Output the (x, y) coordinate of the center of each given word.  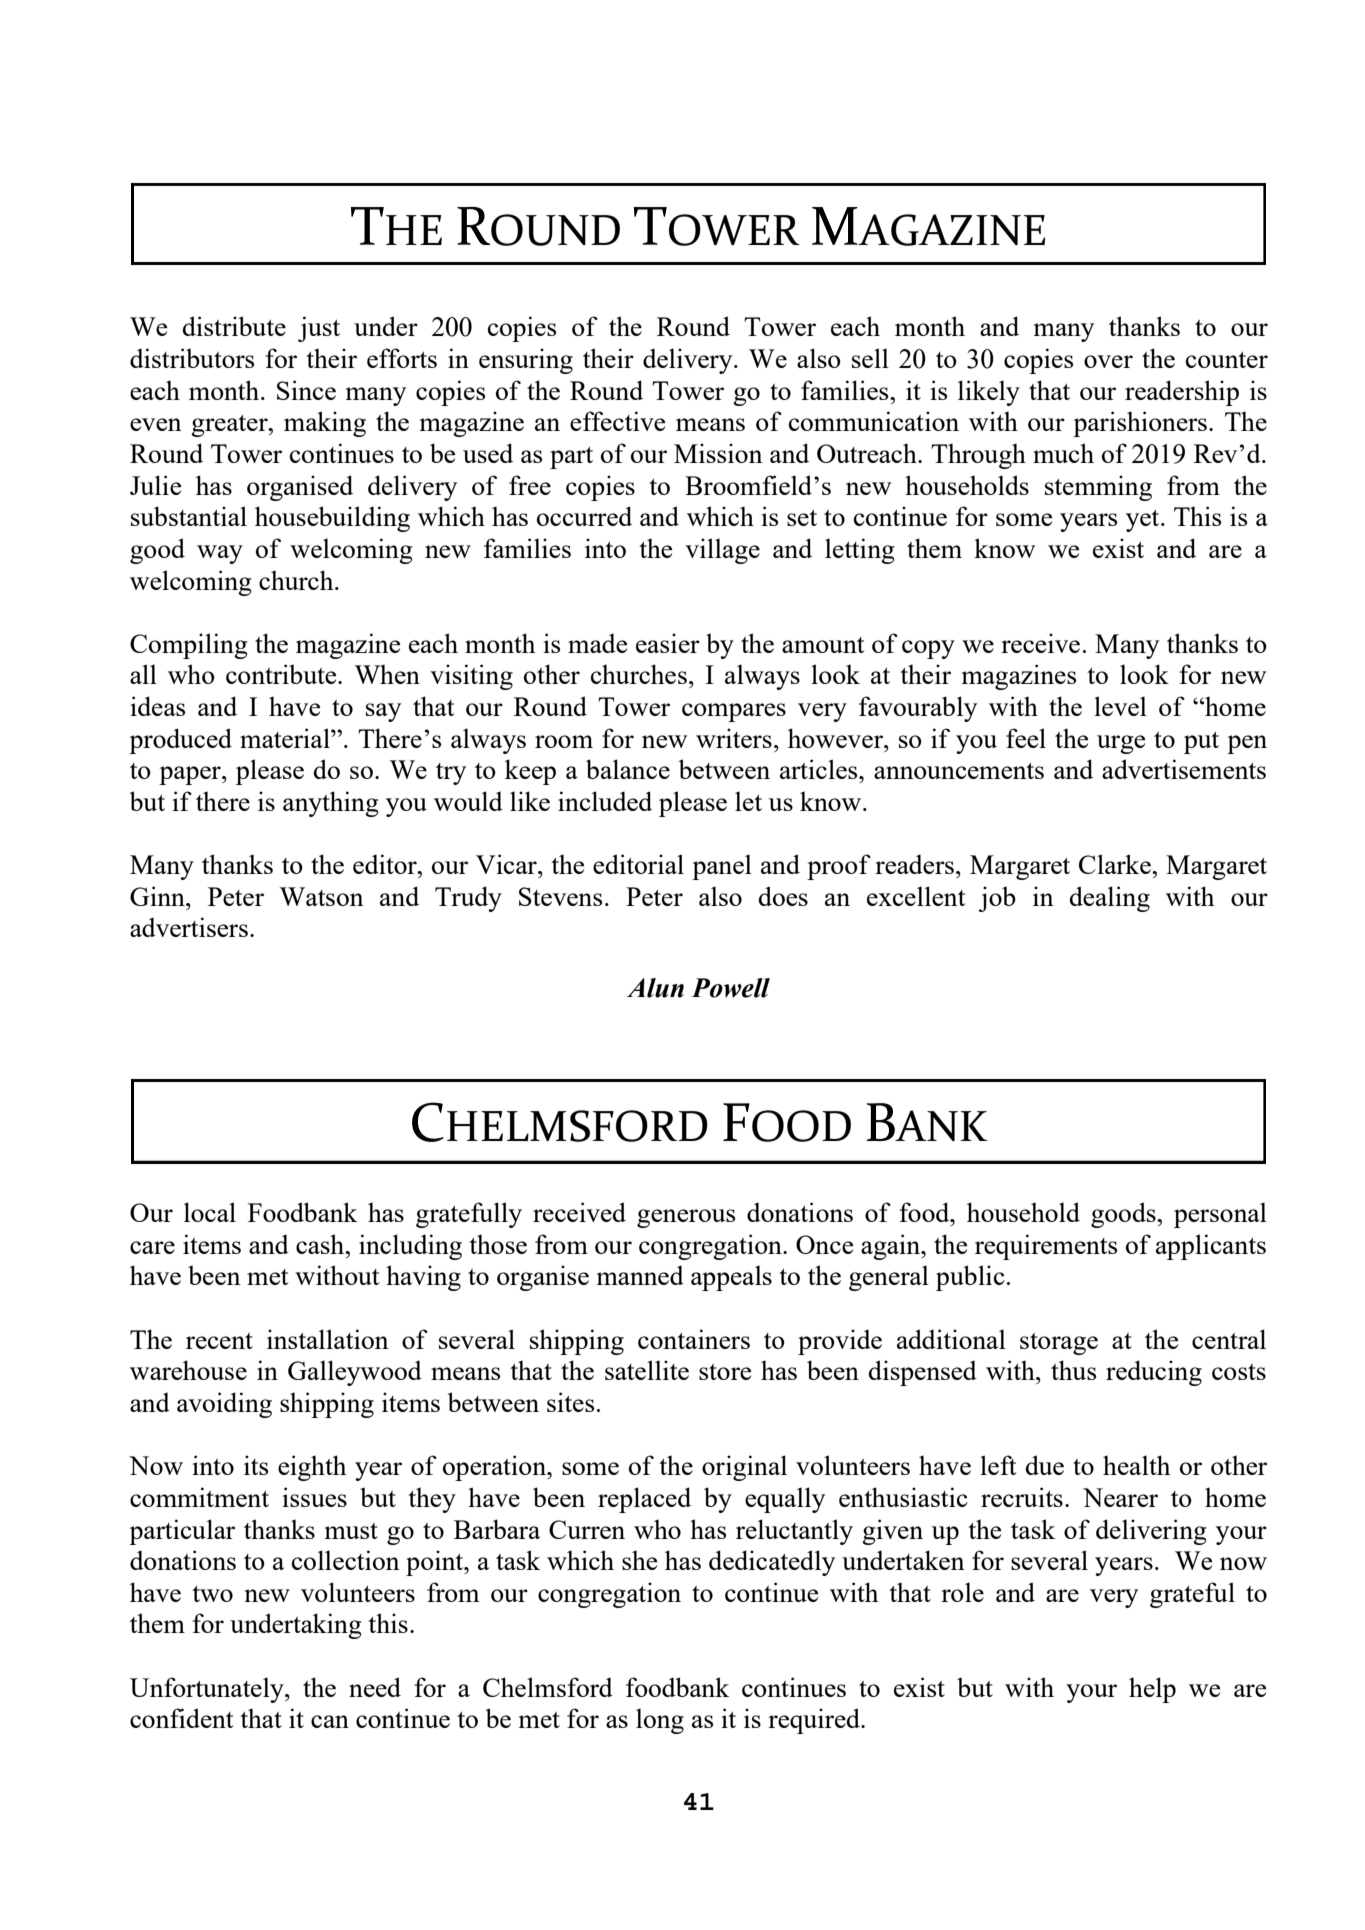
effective (617, 421)
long (660, 1721)
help (1152, 1690)
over (1108, 361)
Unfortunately (208, 1690)
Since (306, 390)
